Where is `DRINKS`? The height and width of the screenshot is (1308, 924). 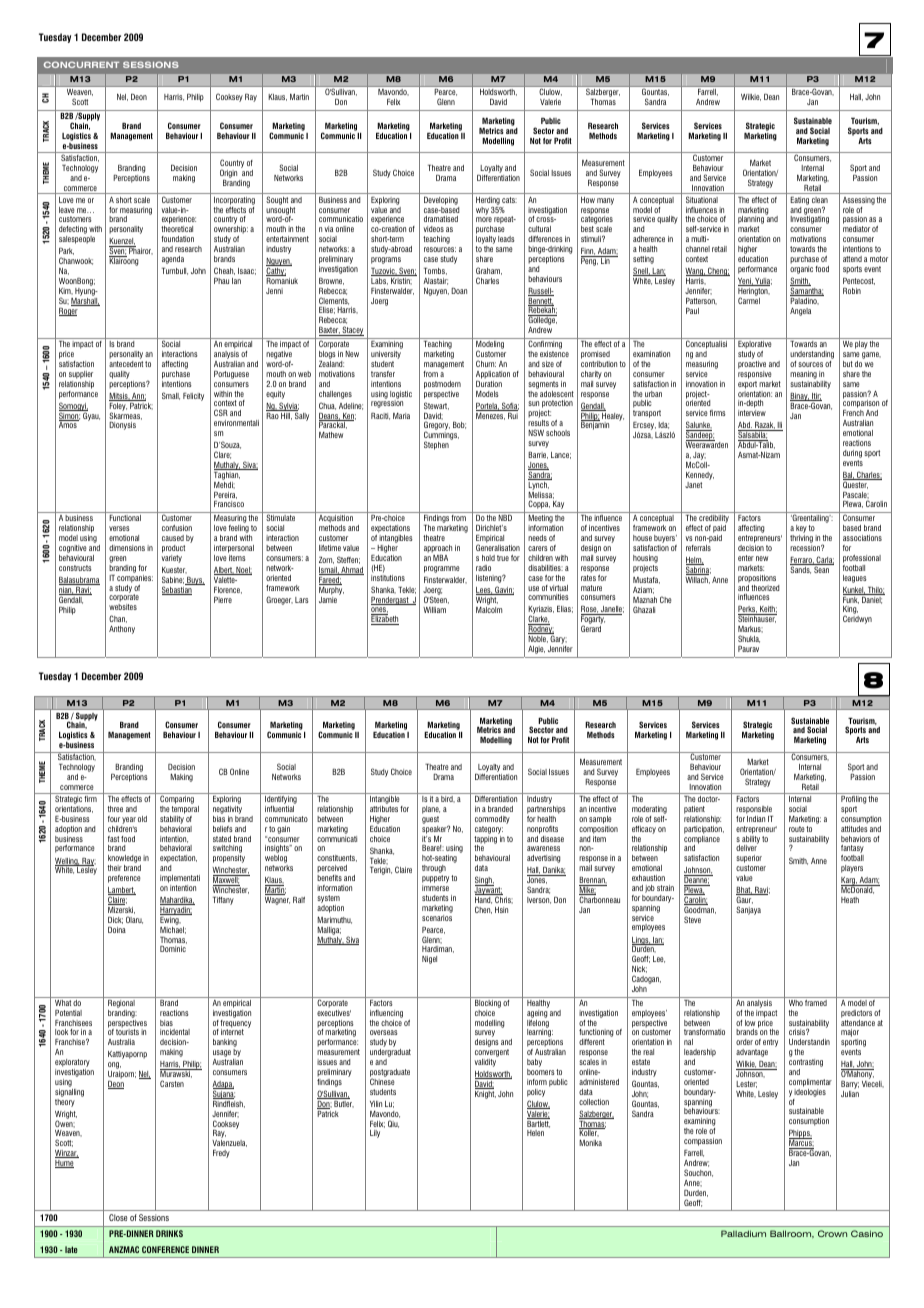 DRINKS is located at coordinates (169, 1233).
